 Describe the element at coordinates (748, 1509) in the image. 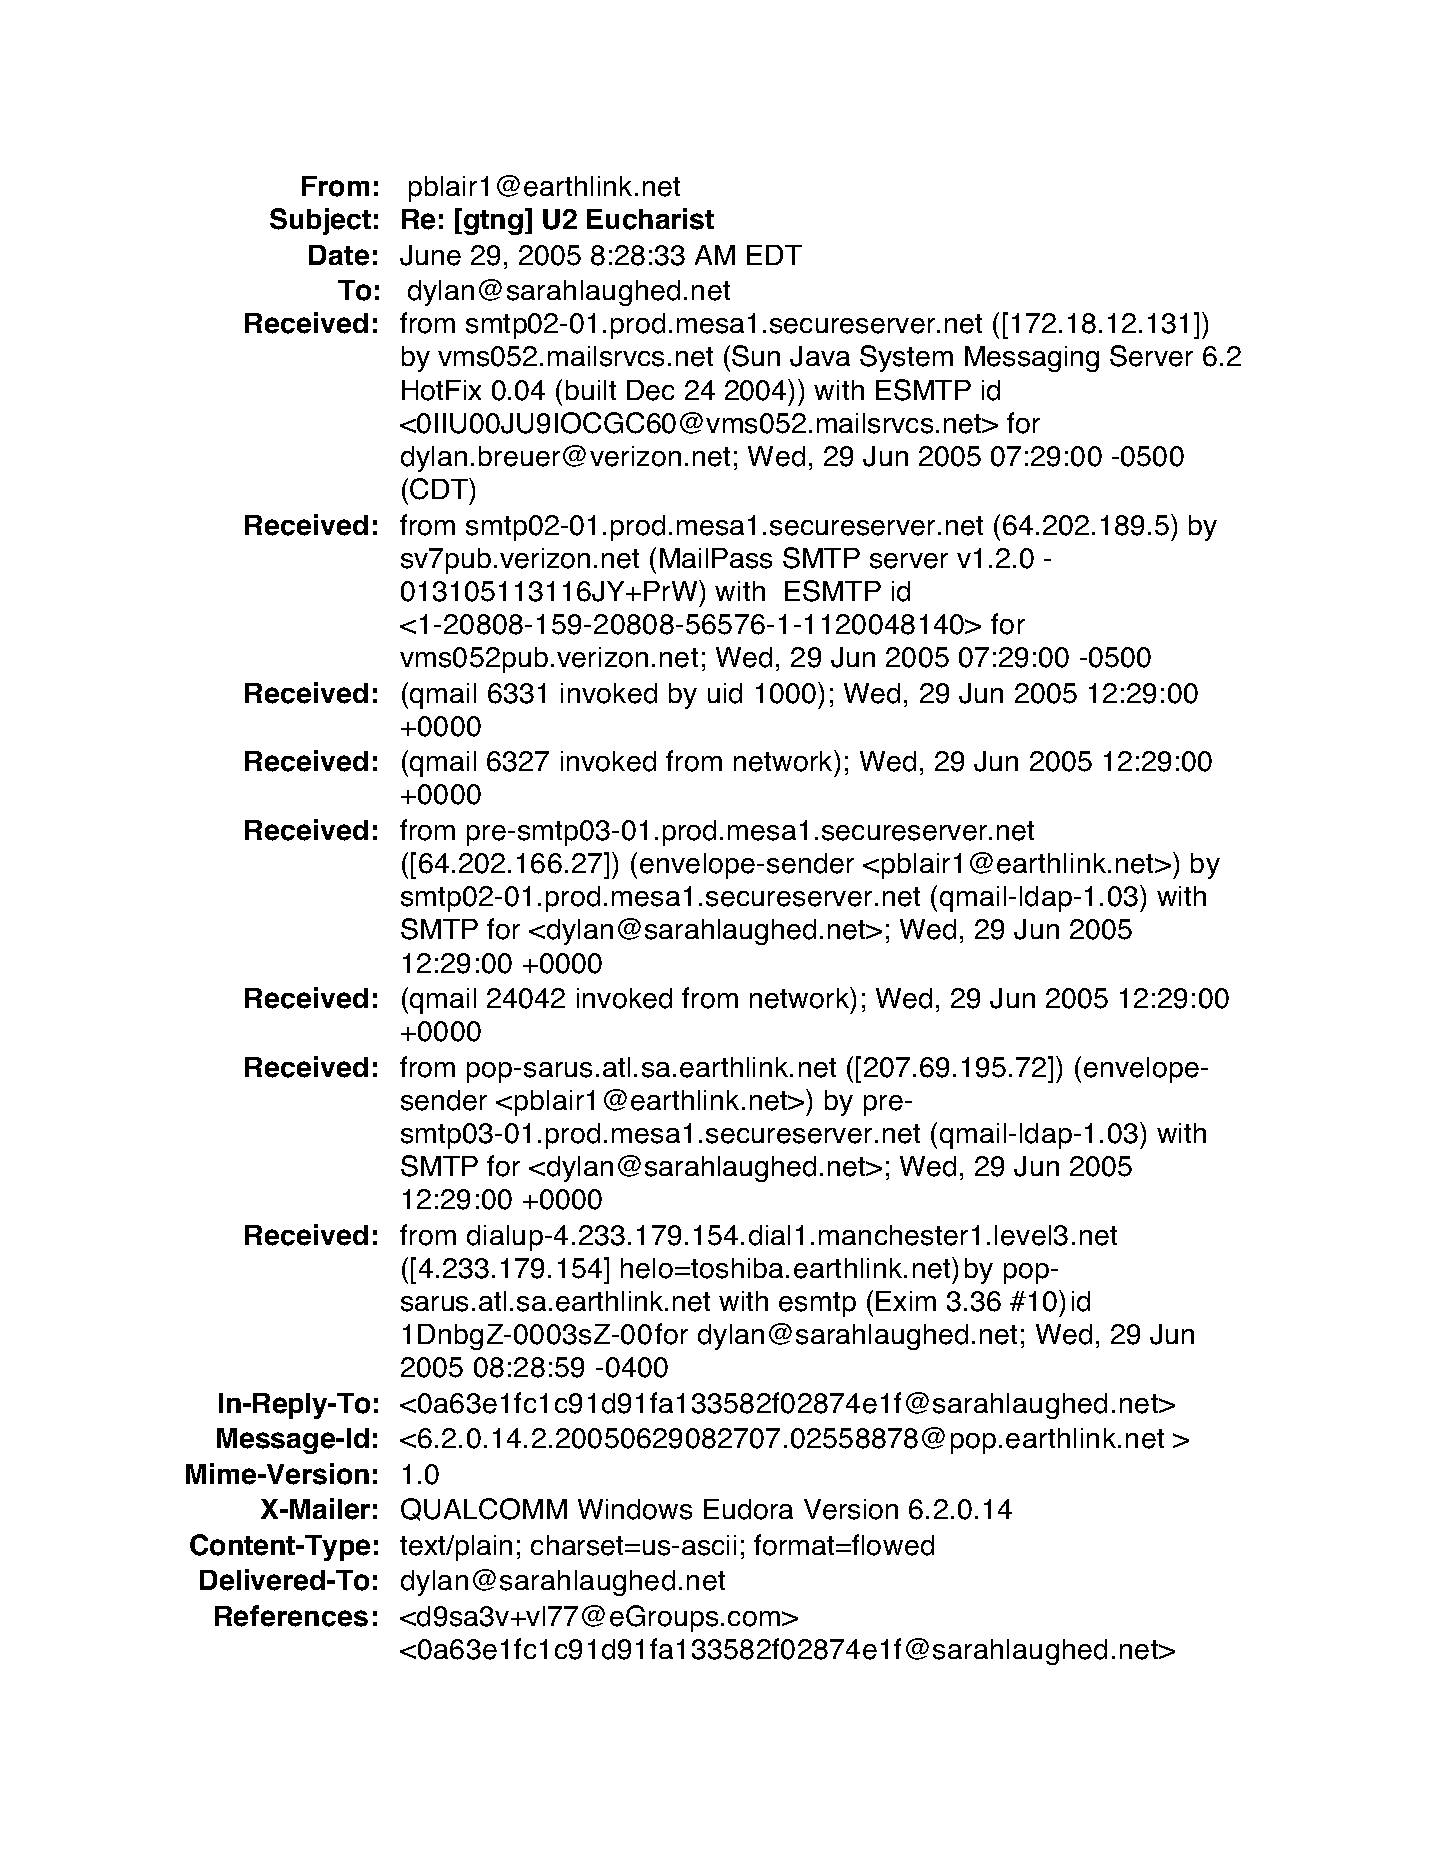

I see `Eudora` at that location.
